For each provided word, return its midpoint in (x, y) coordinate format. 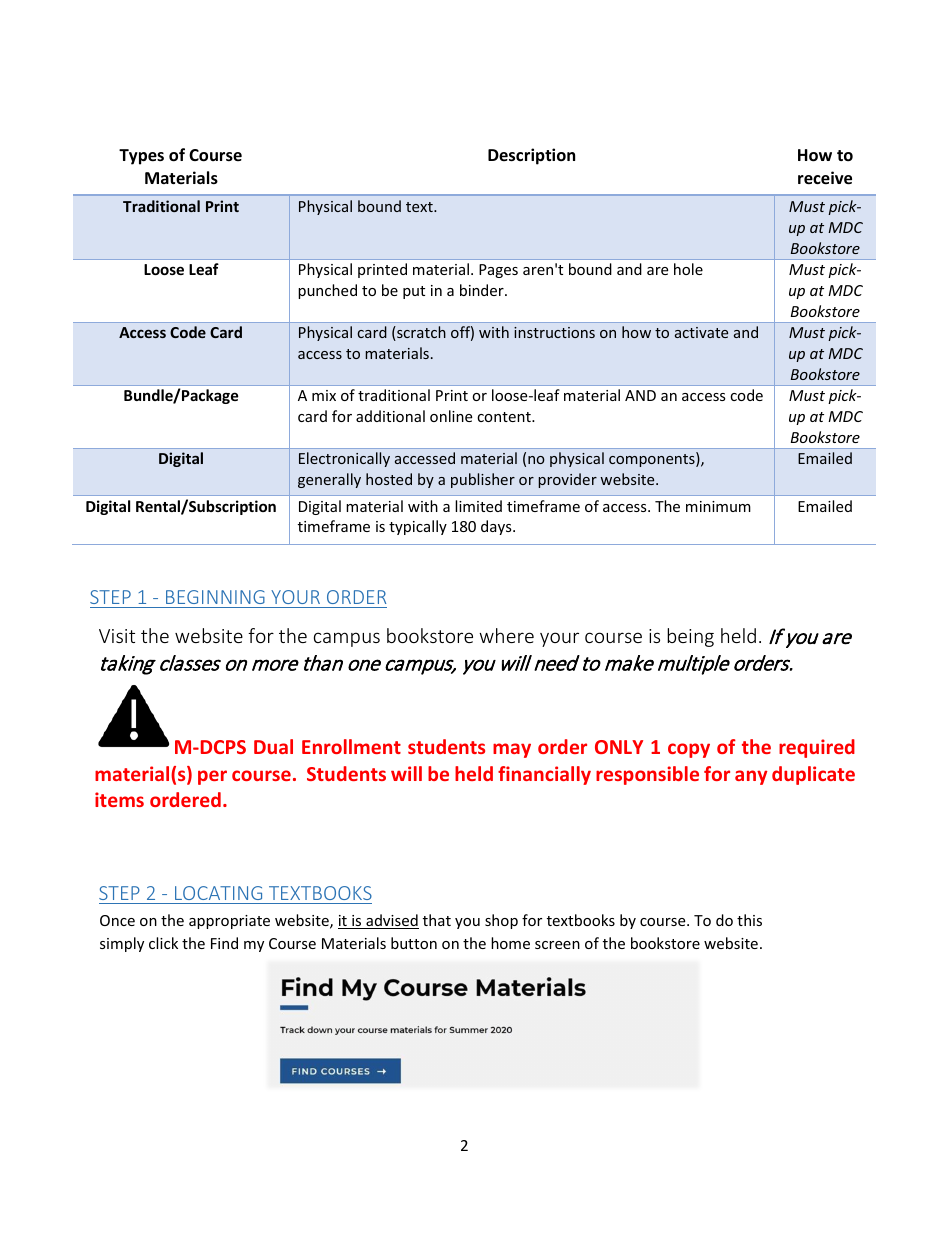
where (506, 635)
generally (329, 480)
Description (531, 156)
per (212, 777)
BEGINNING (215, 597)
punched (327, 291)
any (751, 777)
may (512, 750)
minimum (718, 506)
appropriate (229, 922)
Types (141, 157)
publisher (483, 480)
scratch (420, 333)
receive (825, 178)
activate (701, 332)
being (690, 637)
